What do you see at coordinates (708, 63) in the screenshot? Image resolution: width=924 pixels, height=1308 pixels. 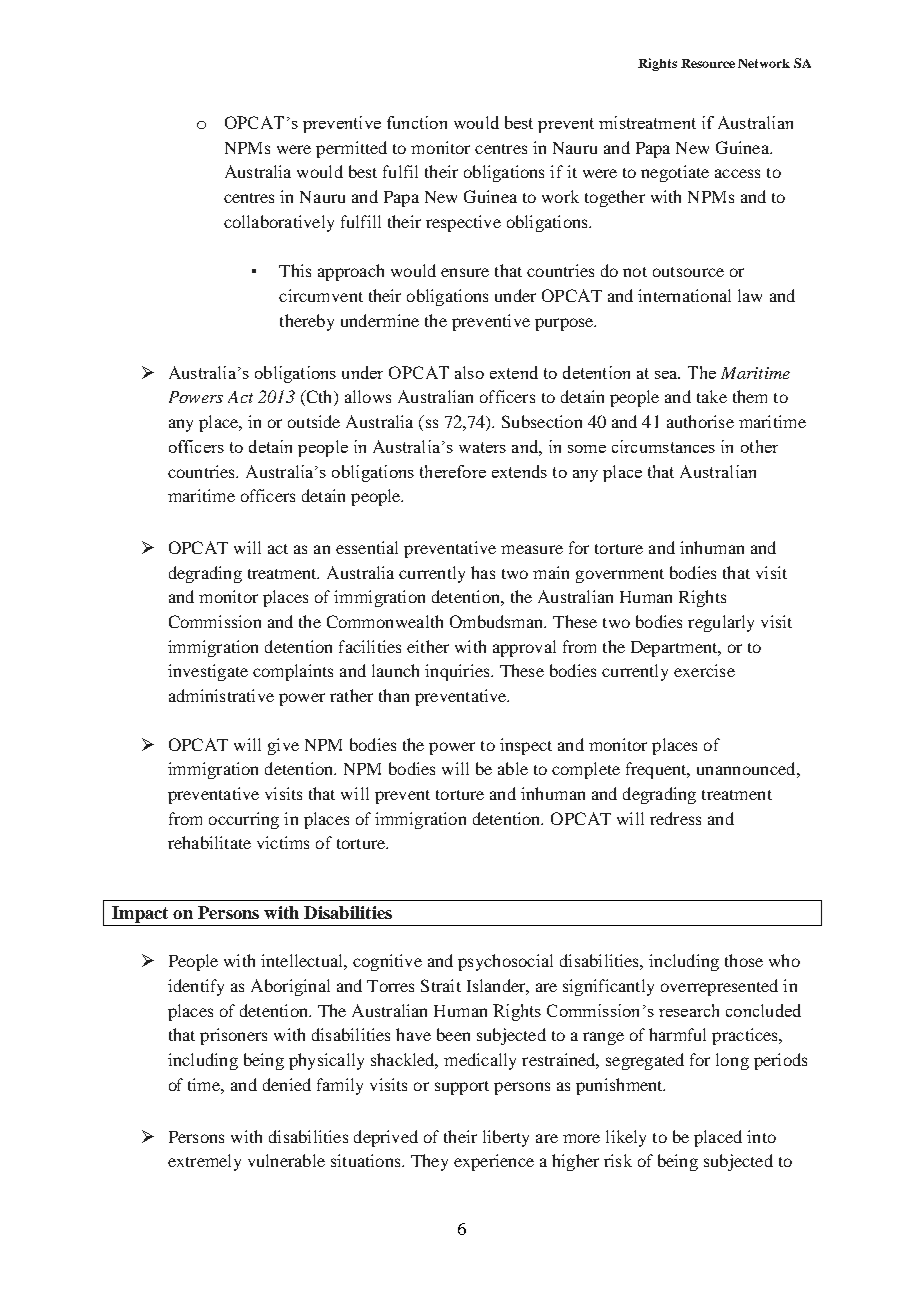 I see `Resource` at bounding box center [708, 63].
